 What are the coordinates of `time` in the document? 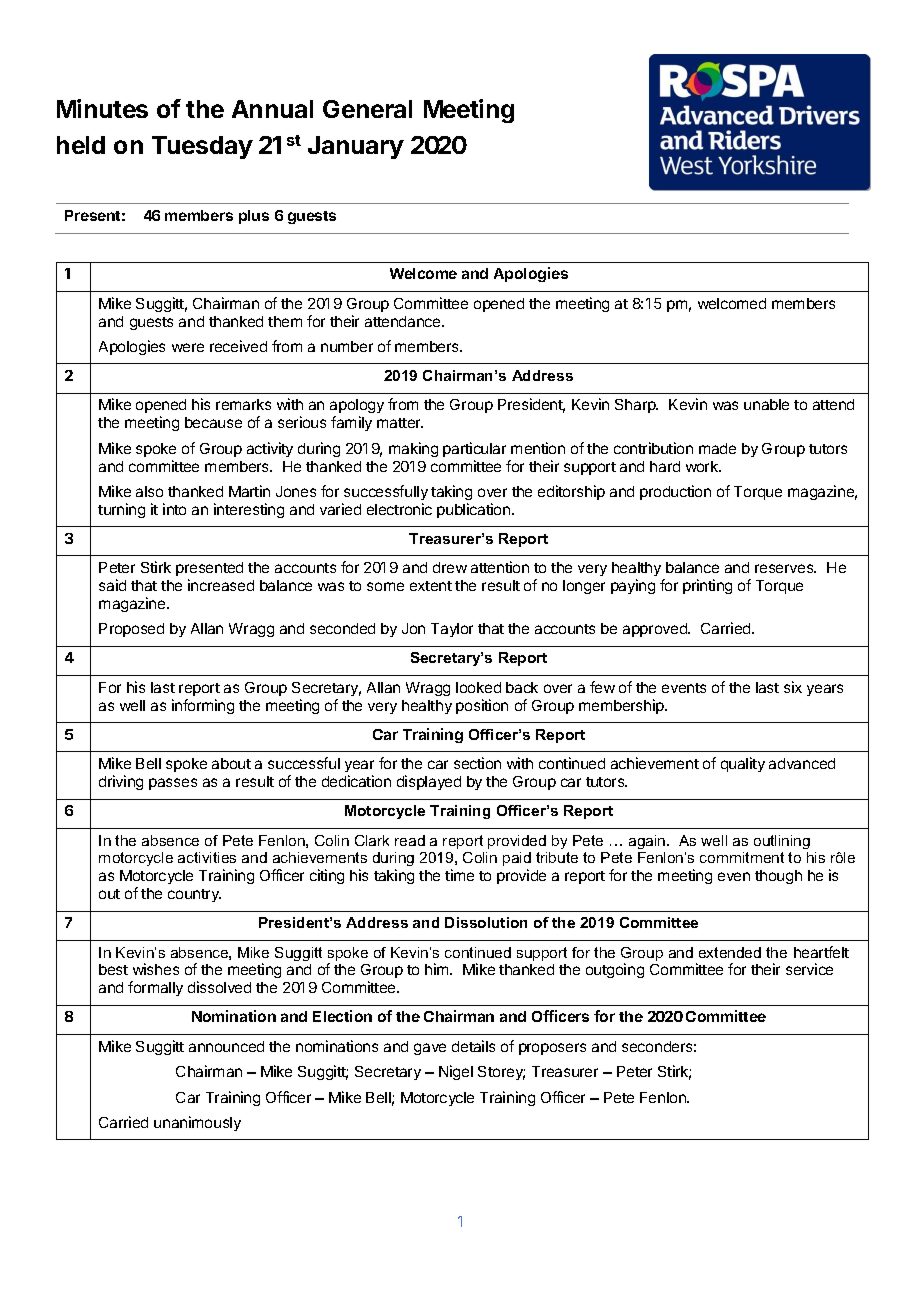 It's located at (459, 875).
